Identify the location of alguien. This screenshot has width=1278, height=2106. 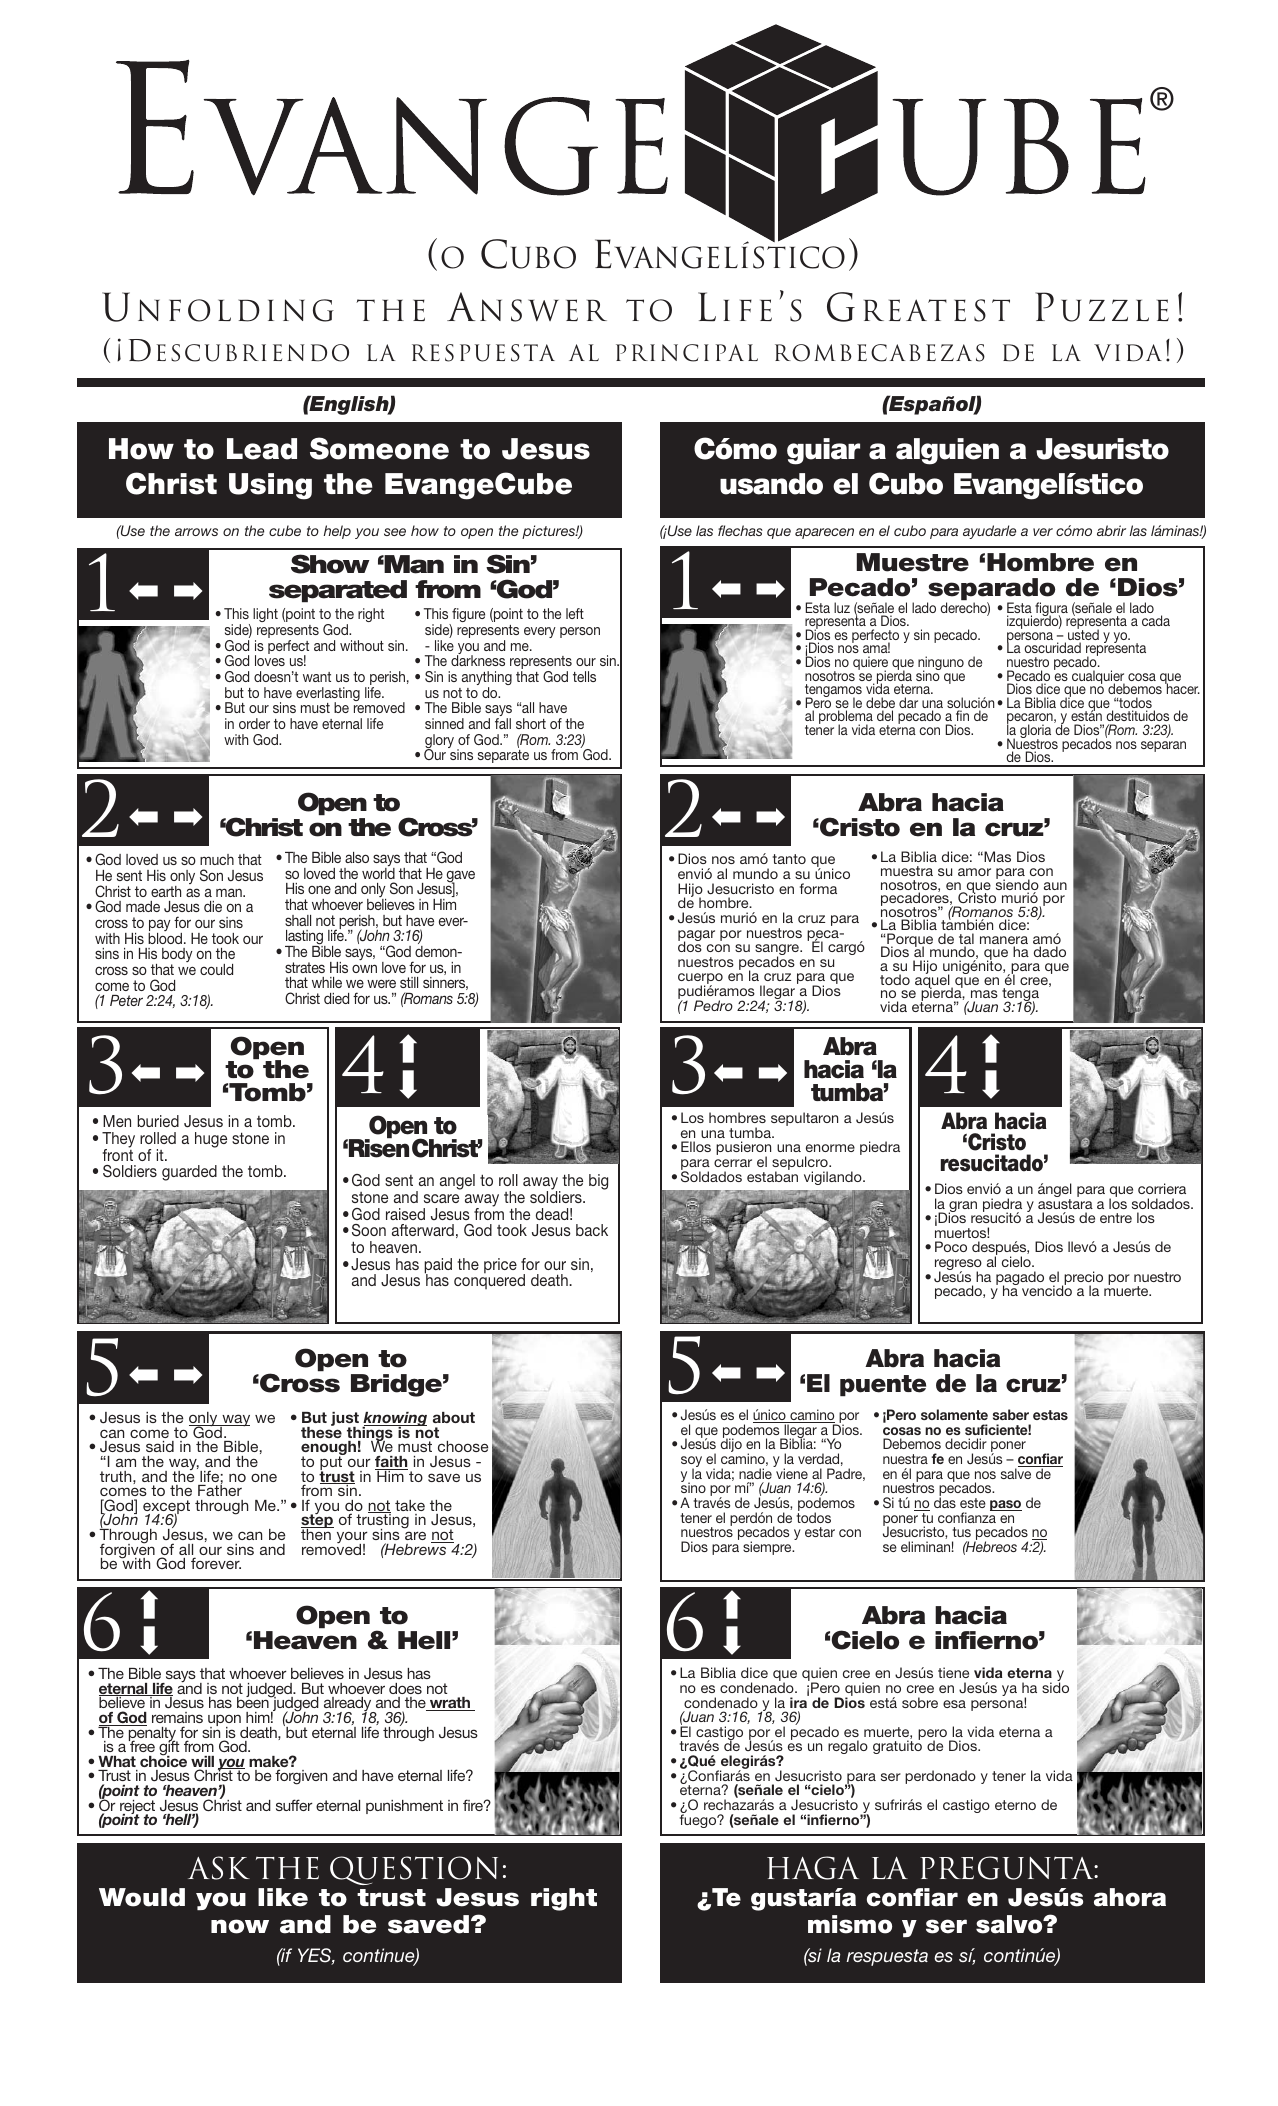
(947, 451).
